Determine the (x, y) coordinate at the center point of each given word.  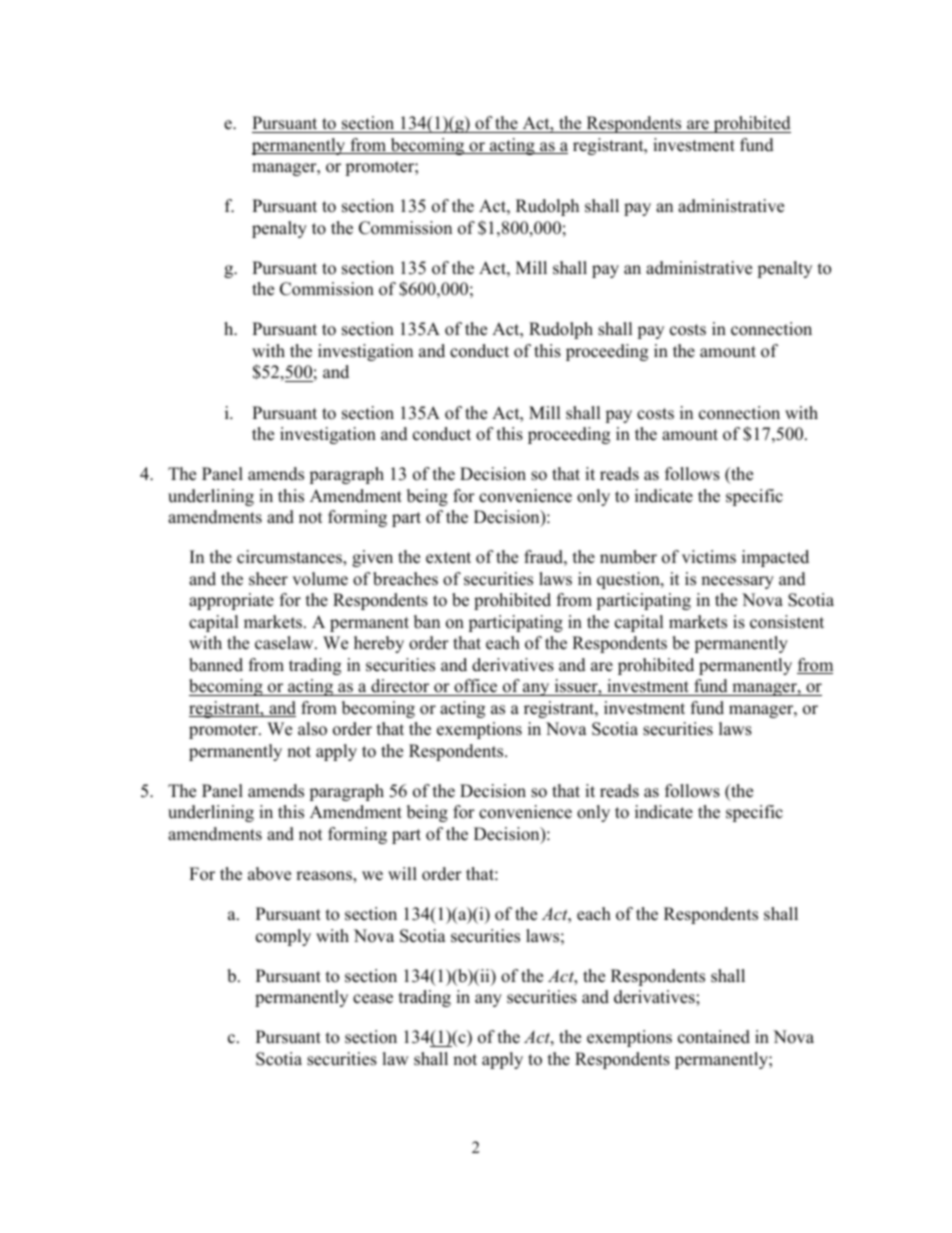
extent (448, 558)
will (402, 873)
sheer (268, 579)
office (476, 687)
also (312, 729)
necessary (737, 582)
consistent (787, 622)
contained (714, 1037)
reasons (325, 877)
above (269, 874)
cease (373, 999)
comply (283, 937)
